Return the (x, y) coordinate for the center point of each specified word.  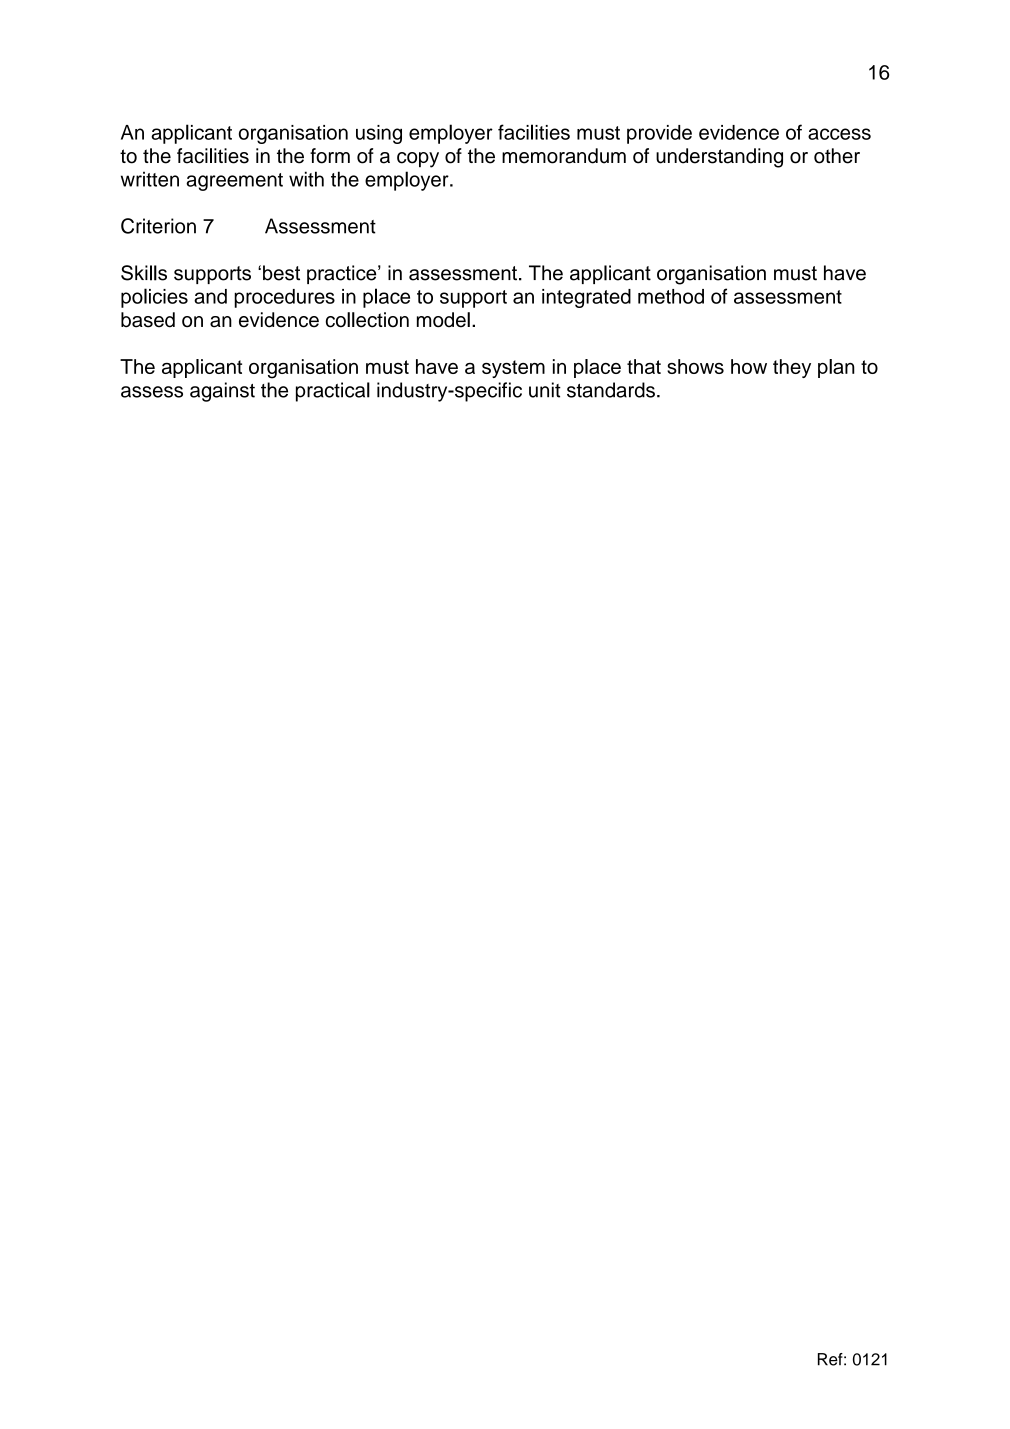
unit (545, 390)
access (839, 134)
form (330, 156)
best (281, 273)
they (792, 368)
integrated (586, 298)
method (671, 296)
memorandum (564, 156)
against (222, 392)
